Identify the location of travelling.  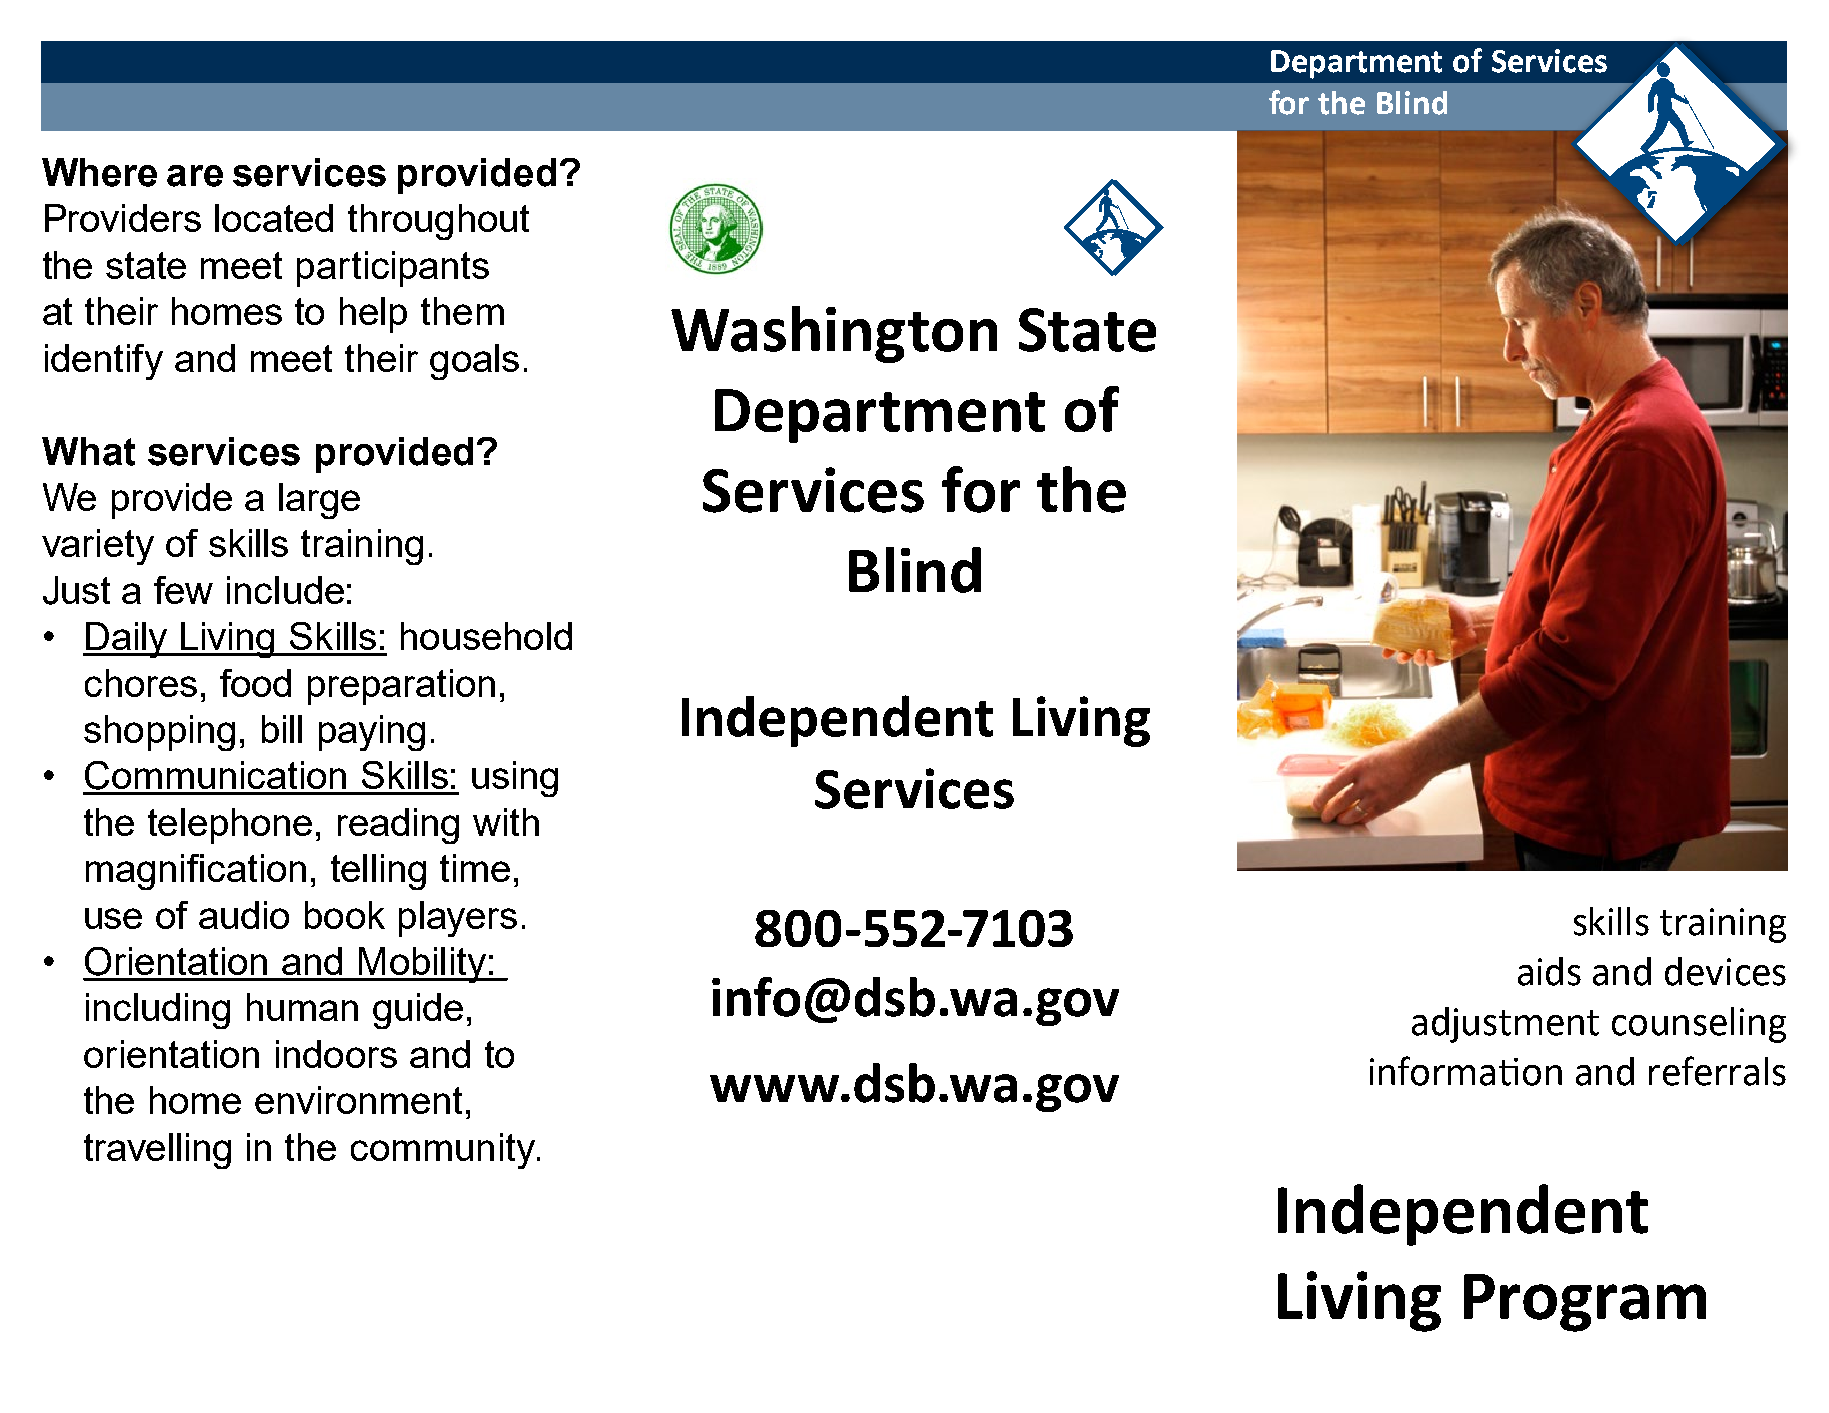
(157, 1151).
